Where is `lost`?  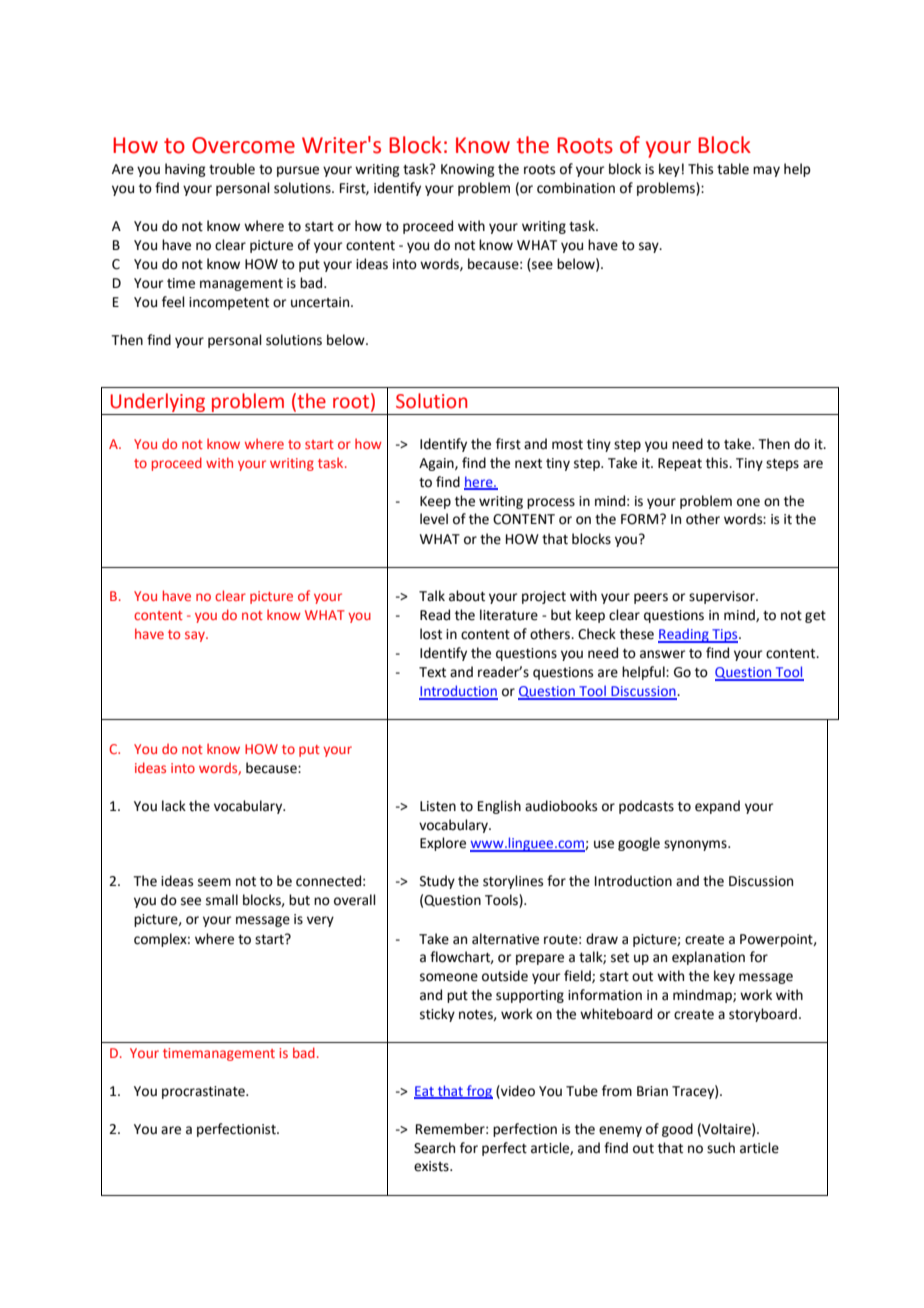
lost is located at coordinates (431, 634).
